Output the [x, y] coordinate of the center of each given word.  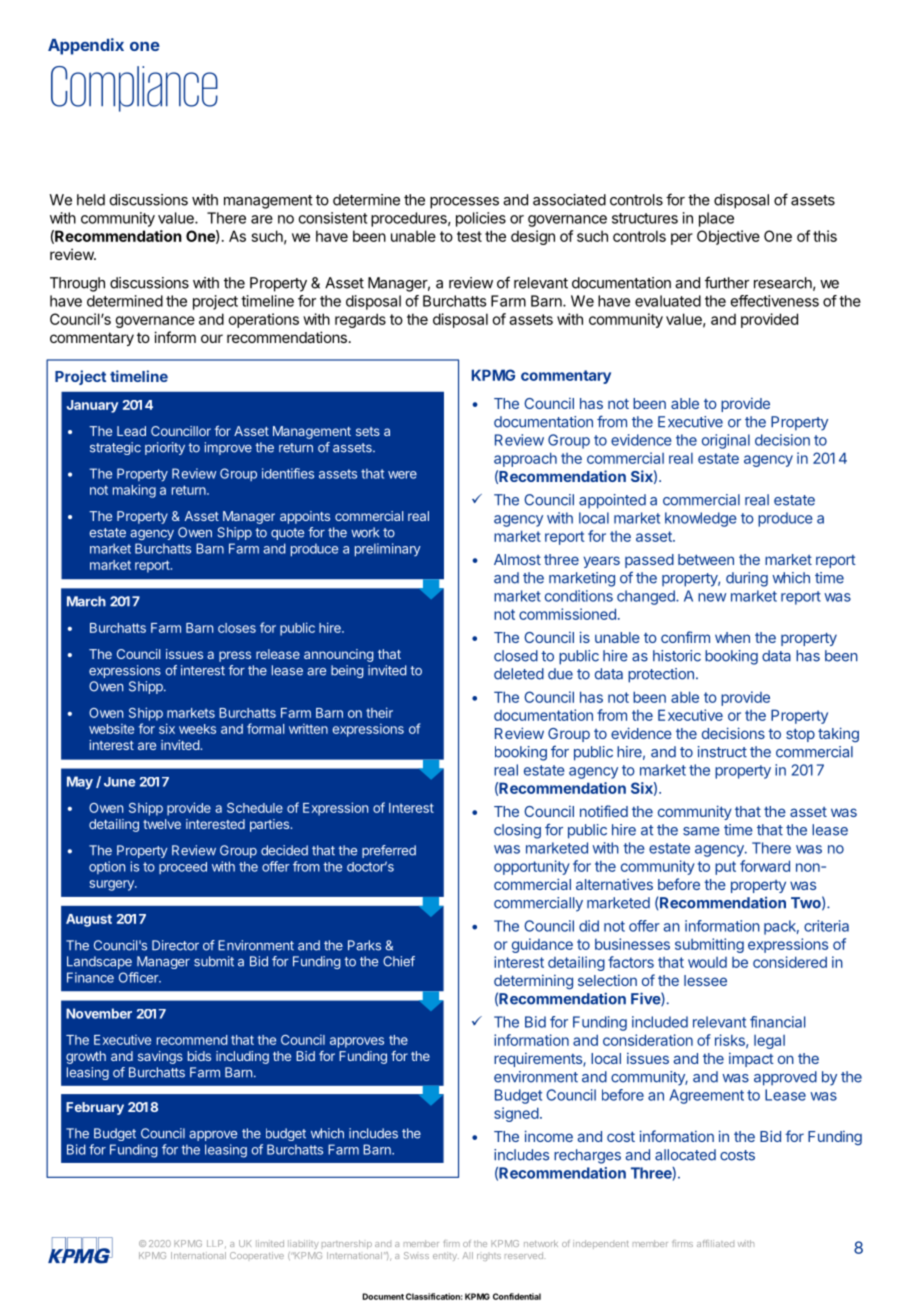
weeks [197, 729]
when [732, 637]
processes [464, 203]
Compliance [134, 89]
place [716, 219]
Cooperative [257, 1255]
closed [516, 656]
